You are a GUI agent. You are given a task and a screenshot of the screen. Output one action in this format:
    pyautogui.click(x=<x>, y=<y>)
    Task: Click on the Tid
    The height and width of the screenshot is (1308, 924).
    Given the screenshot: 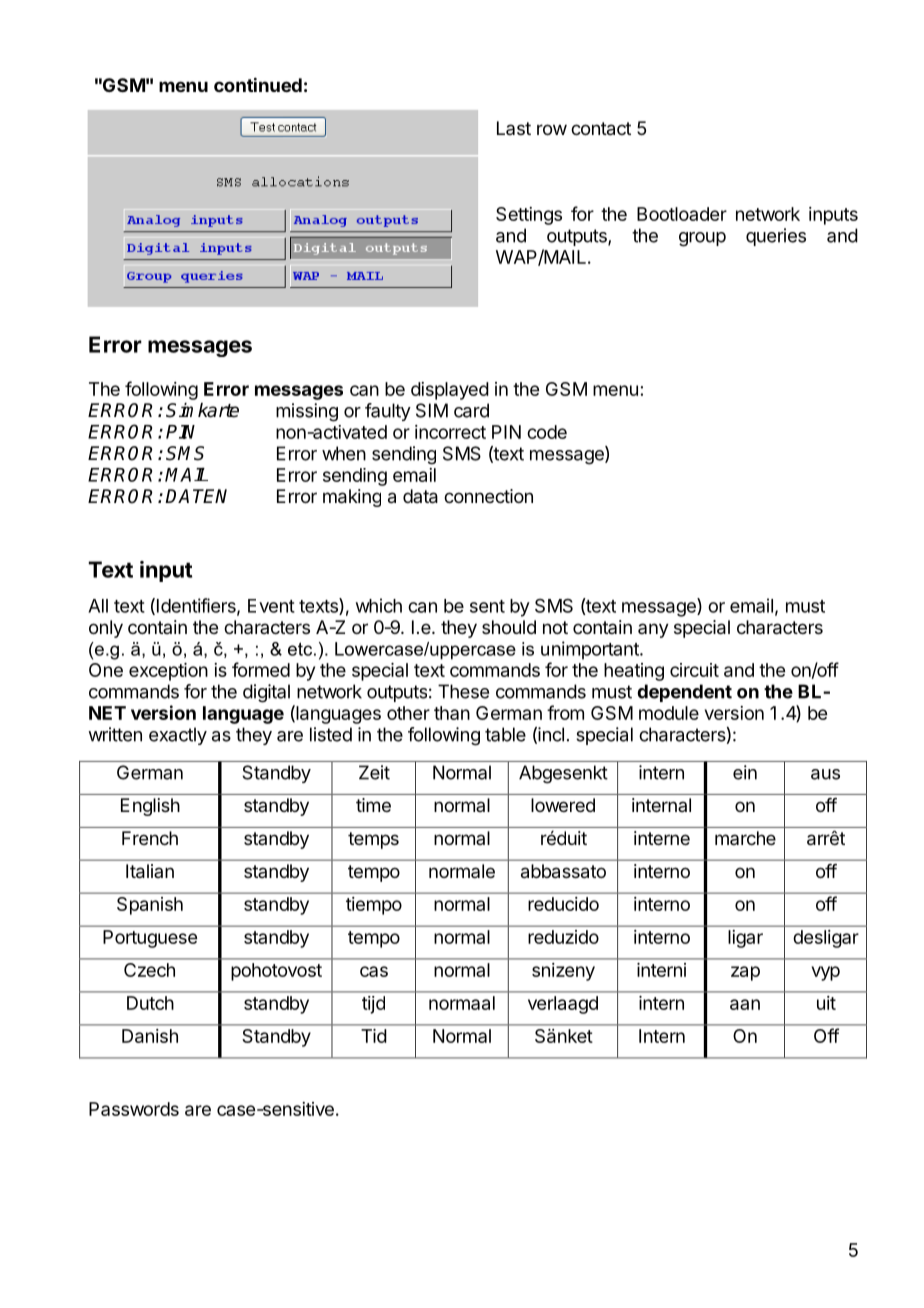 What is the action you would take?
    pyautogui.click(x=374, y=1036)
